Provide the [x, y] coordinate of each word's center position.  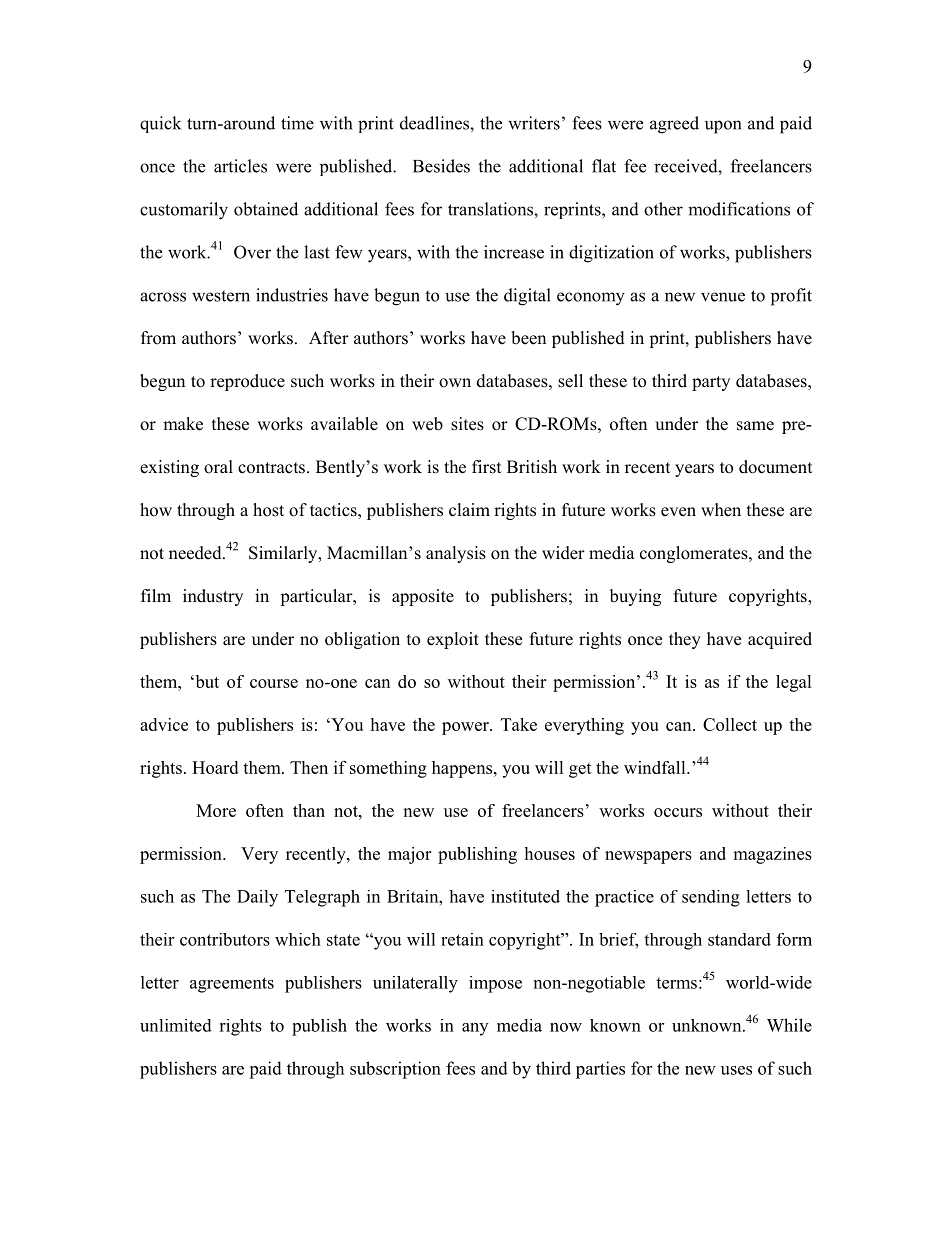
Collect [730, 724]
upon [723, 127]
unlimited [176, 1025]
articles [240, 166]
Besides [441, 166]
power [466, 728]
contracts [271, 468]
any [475, 1029]
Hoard [215, 767]
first [486, 467]
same [755, 426]
